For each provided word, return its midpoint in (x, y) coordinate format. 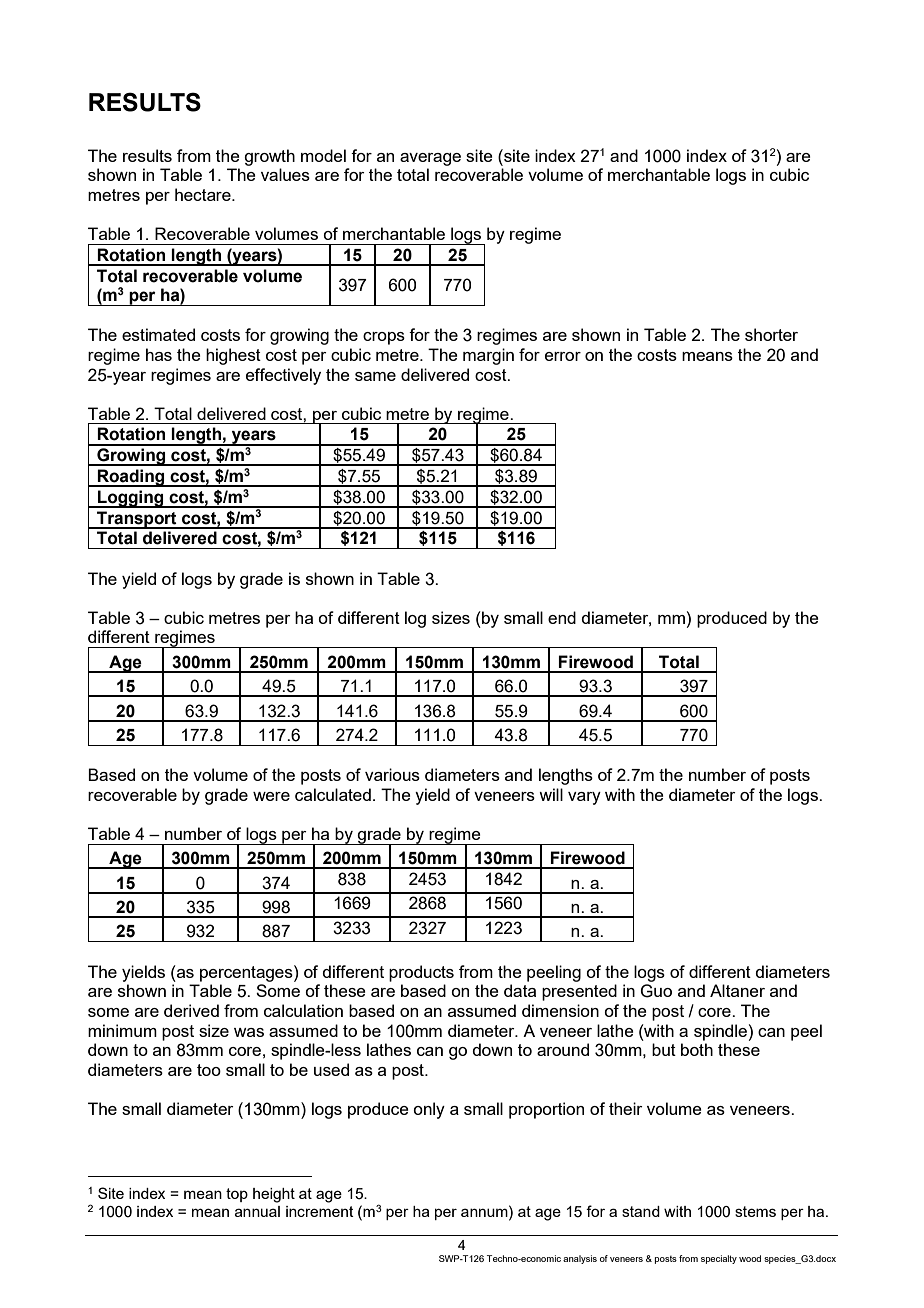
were (271, 796)
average (430, 159)
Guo (656, 991)
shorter (771, 334)
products (421, 973)
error (563, 356)
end (562, 617)
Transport (137, 520)
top (237, 1195)
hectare (204, 194)
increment (320, 1211)
